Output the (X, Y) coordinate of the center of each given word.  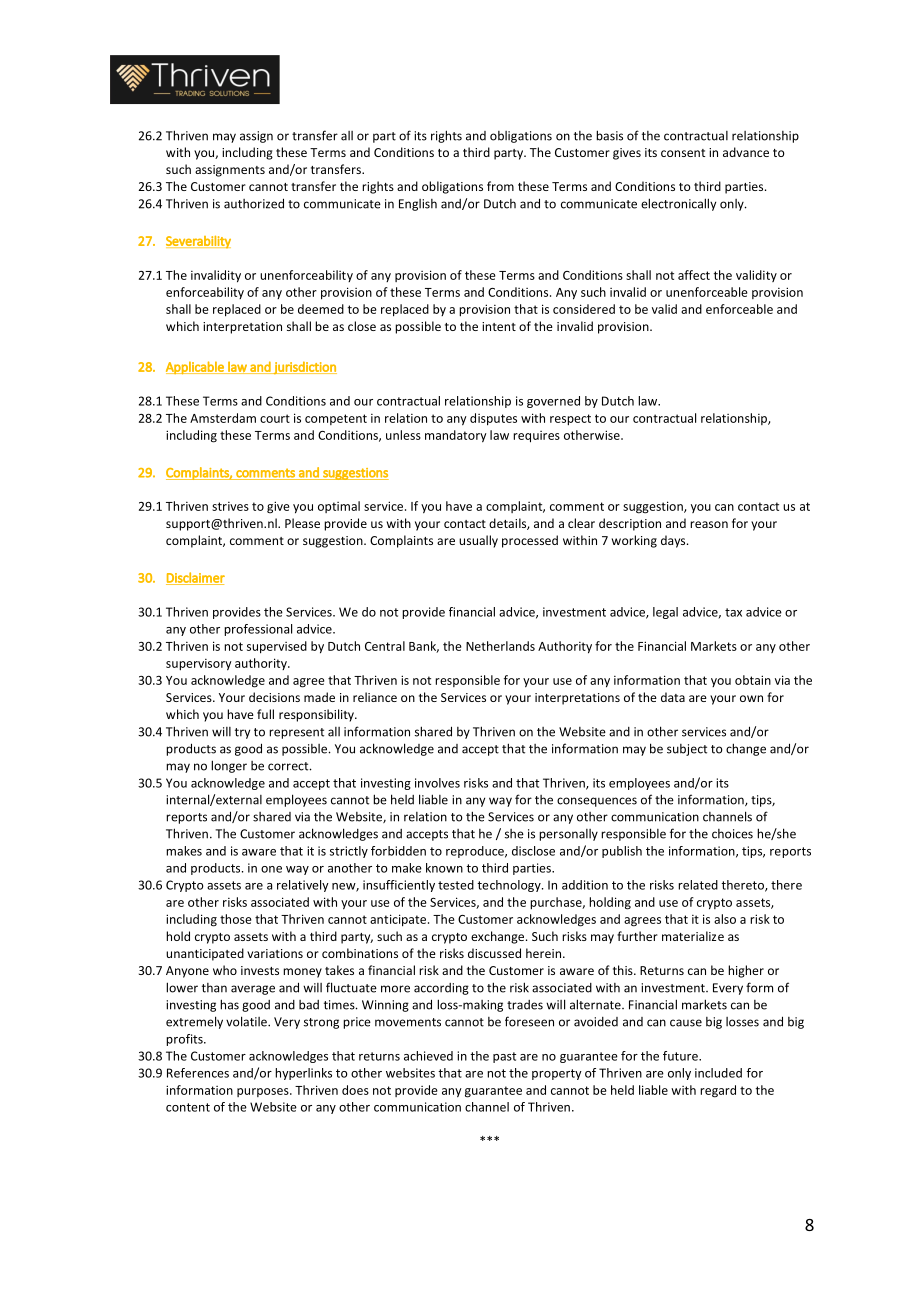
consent (683, 153)
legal (665, 613)
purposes (264, 1092)
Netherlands (500, 646)
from (500, 186)
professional (258, 630)
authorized (254, 203)
